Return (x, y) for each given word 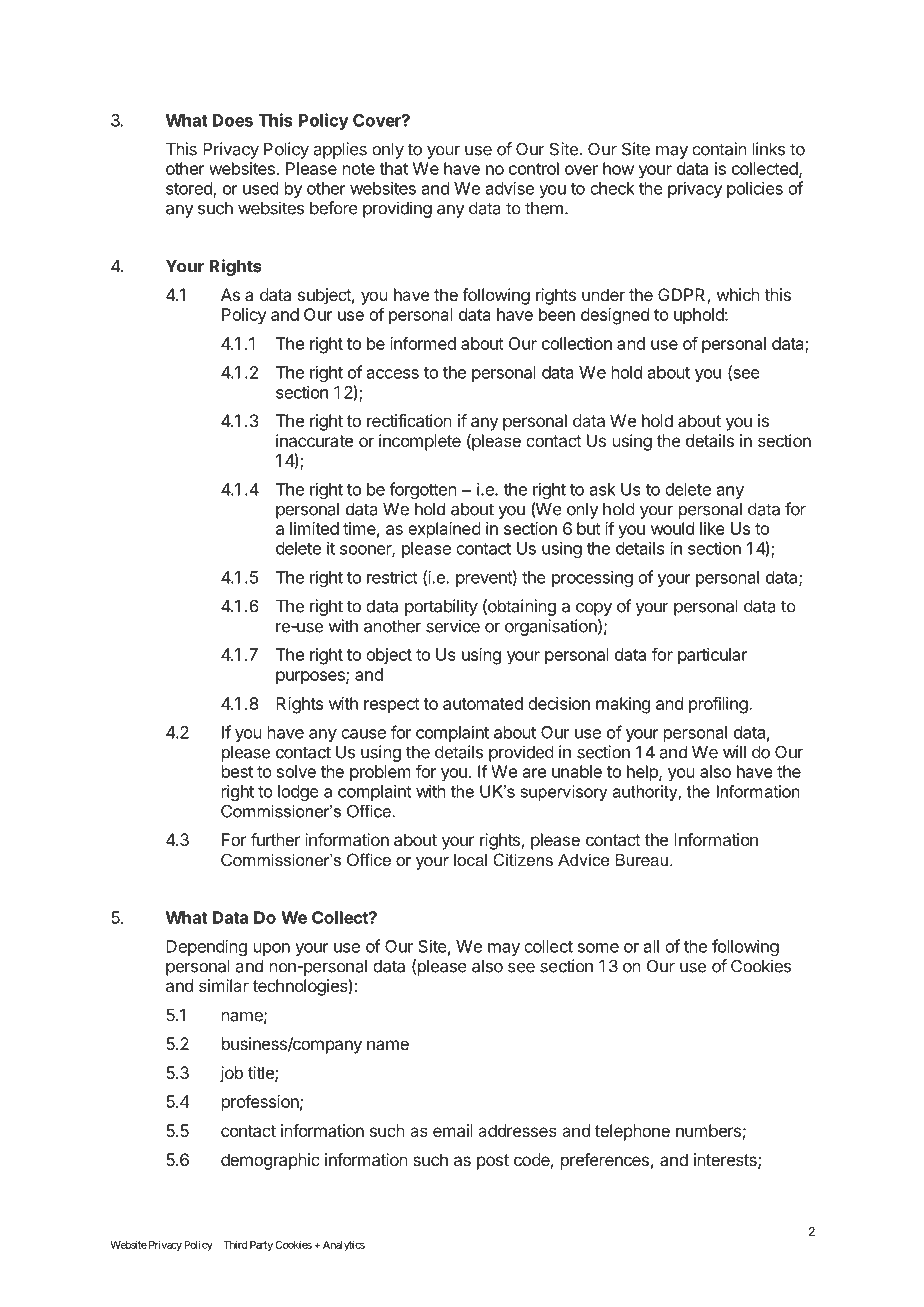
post (493, 1162)
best (237, 771)
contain (719, 149)
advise (510, 188)
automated (483, 703)
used (261, 188)
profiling (719, 705)
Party (261, 1246)
